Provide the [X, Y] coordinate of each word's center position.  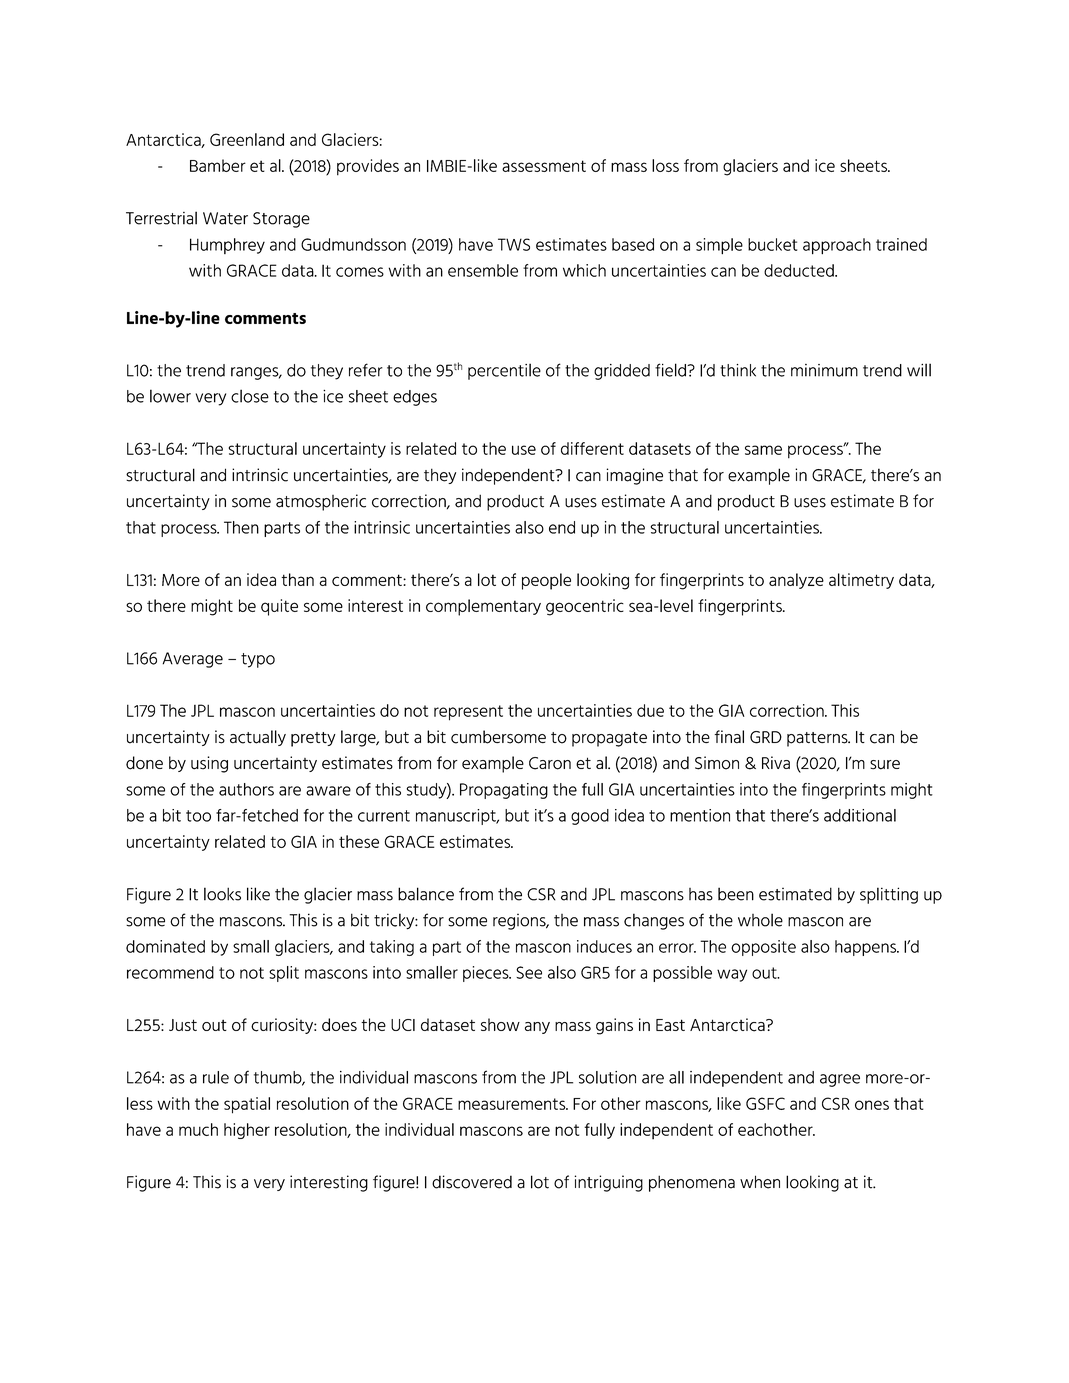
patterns [818, 739]
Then [241, 527]
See [529, 972]
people [546, 581]
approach [837, 246]
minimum [824, 370]
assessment [544, 166]
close [250, 396]
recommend [170, 972]
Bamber [218, 165]
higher [247, 1131]
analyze [796, 581]
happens [867, 948]
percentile [504, 371]
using [209, 764]
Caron [550, 763]
